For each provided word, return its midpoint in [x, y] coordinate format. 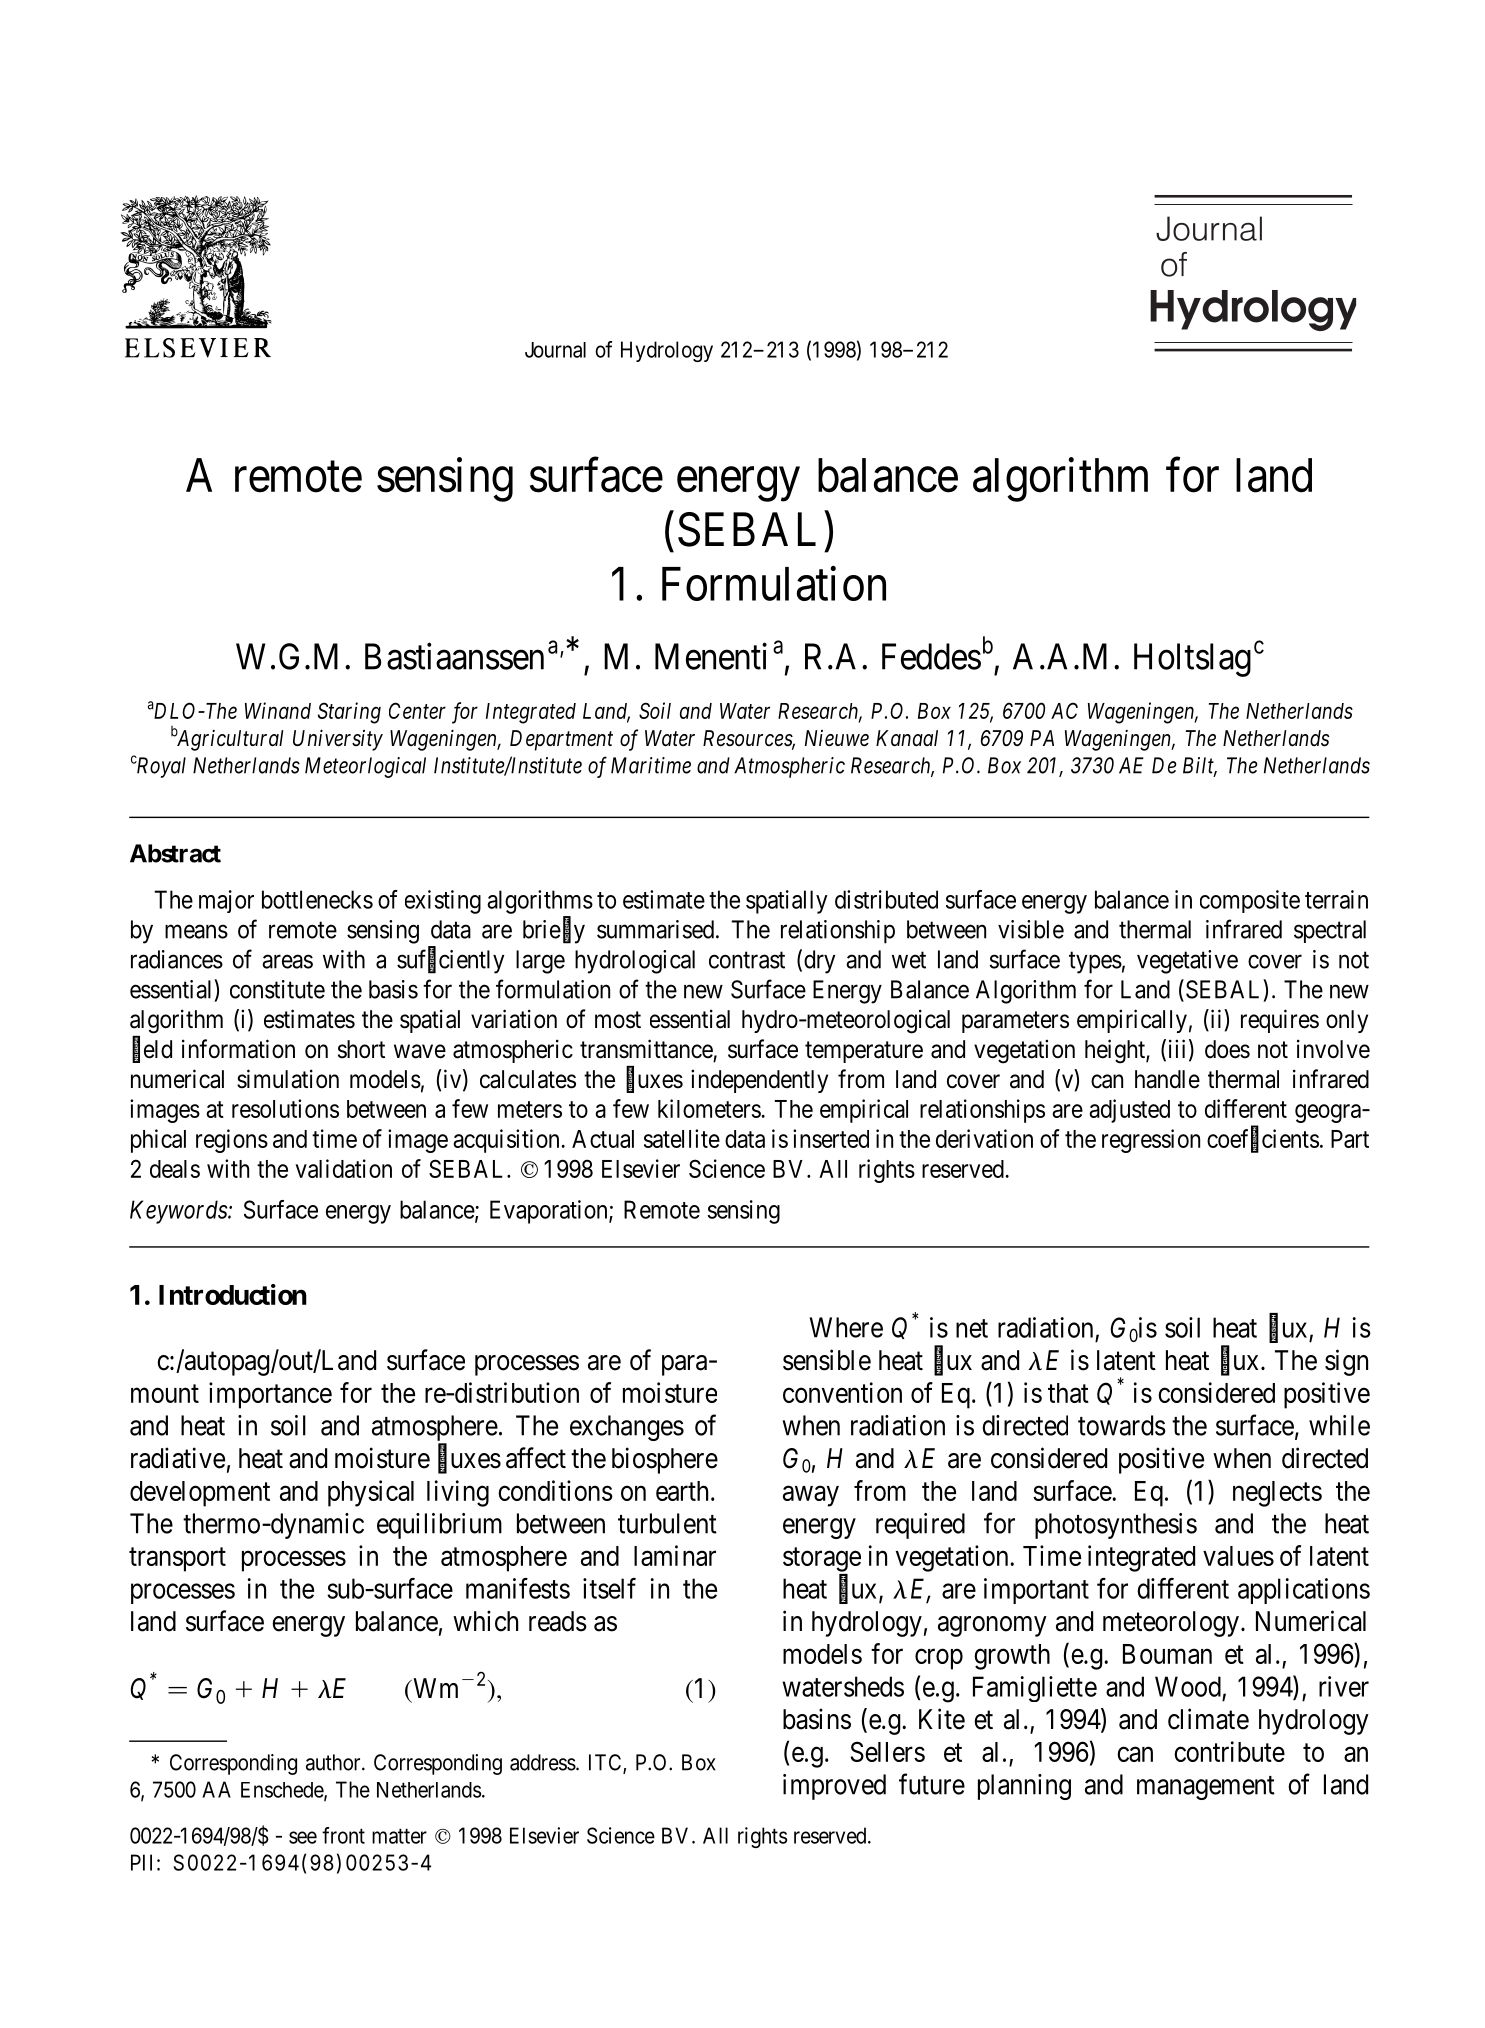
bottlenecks [317, 899]
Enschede [283, 1791]
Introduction [233, 1294]
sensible [827, 1360]
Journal [555, 350]
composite [1250, 901]
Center [417, 710]
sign [1346, 1362]
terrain [1336, 899]
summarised [655, 929]
